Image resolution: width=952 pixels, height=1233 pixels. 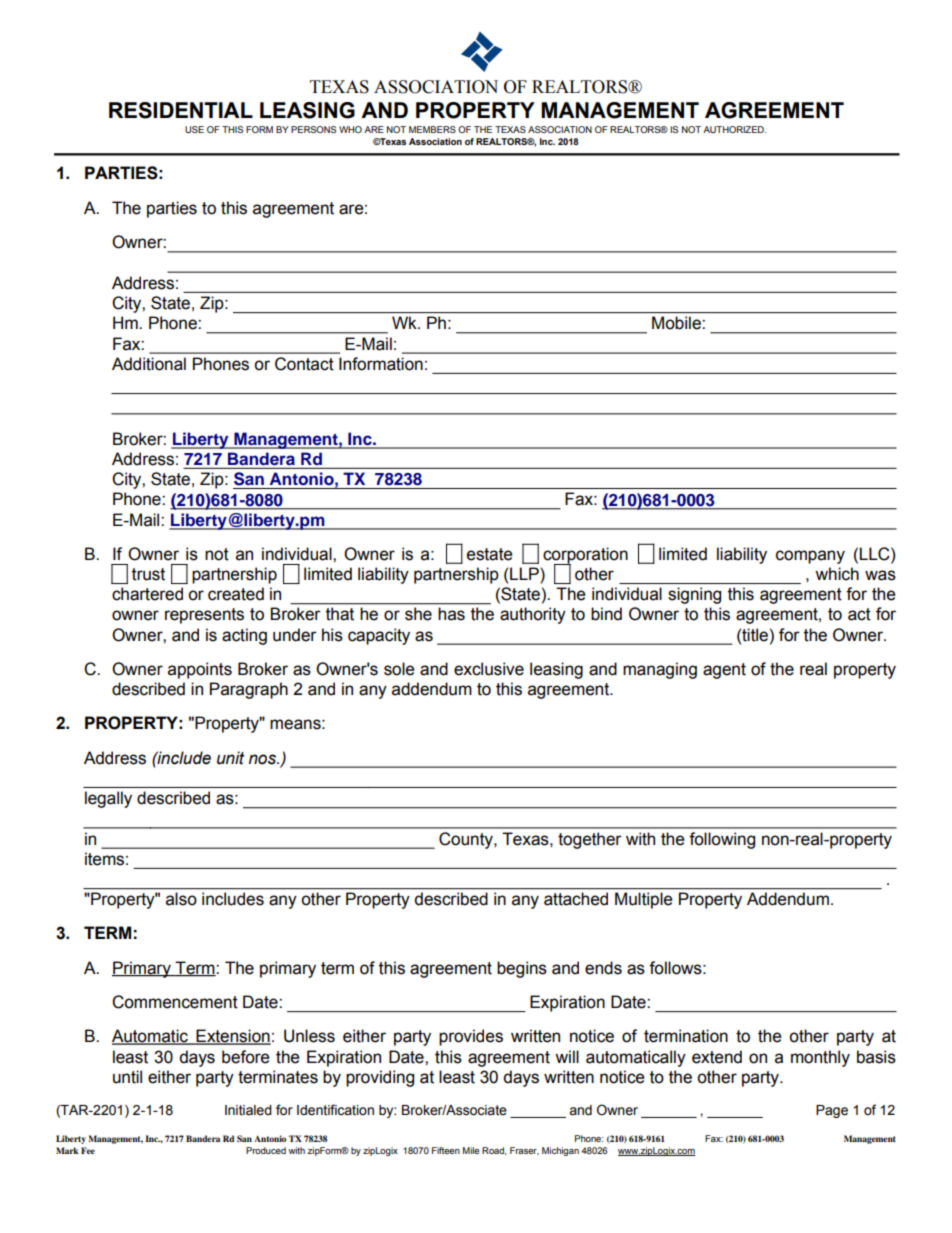 I want to click on until, so click(x=127, y=1077).
